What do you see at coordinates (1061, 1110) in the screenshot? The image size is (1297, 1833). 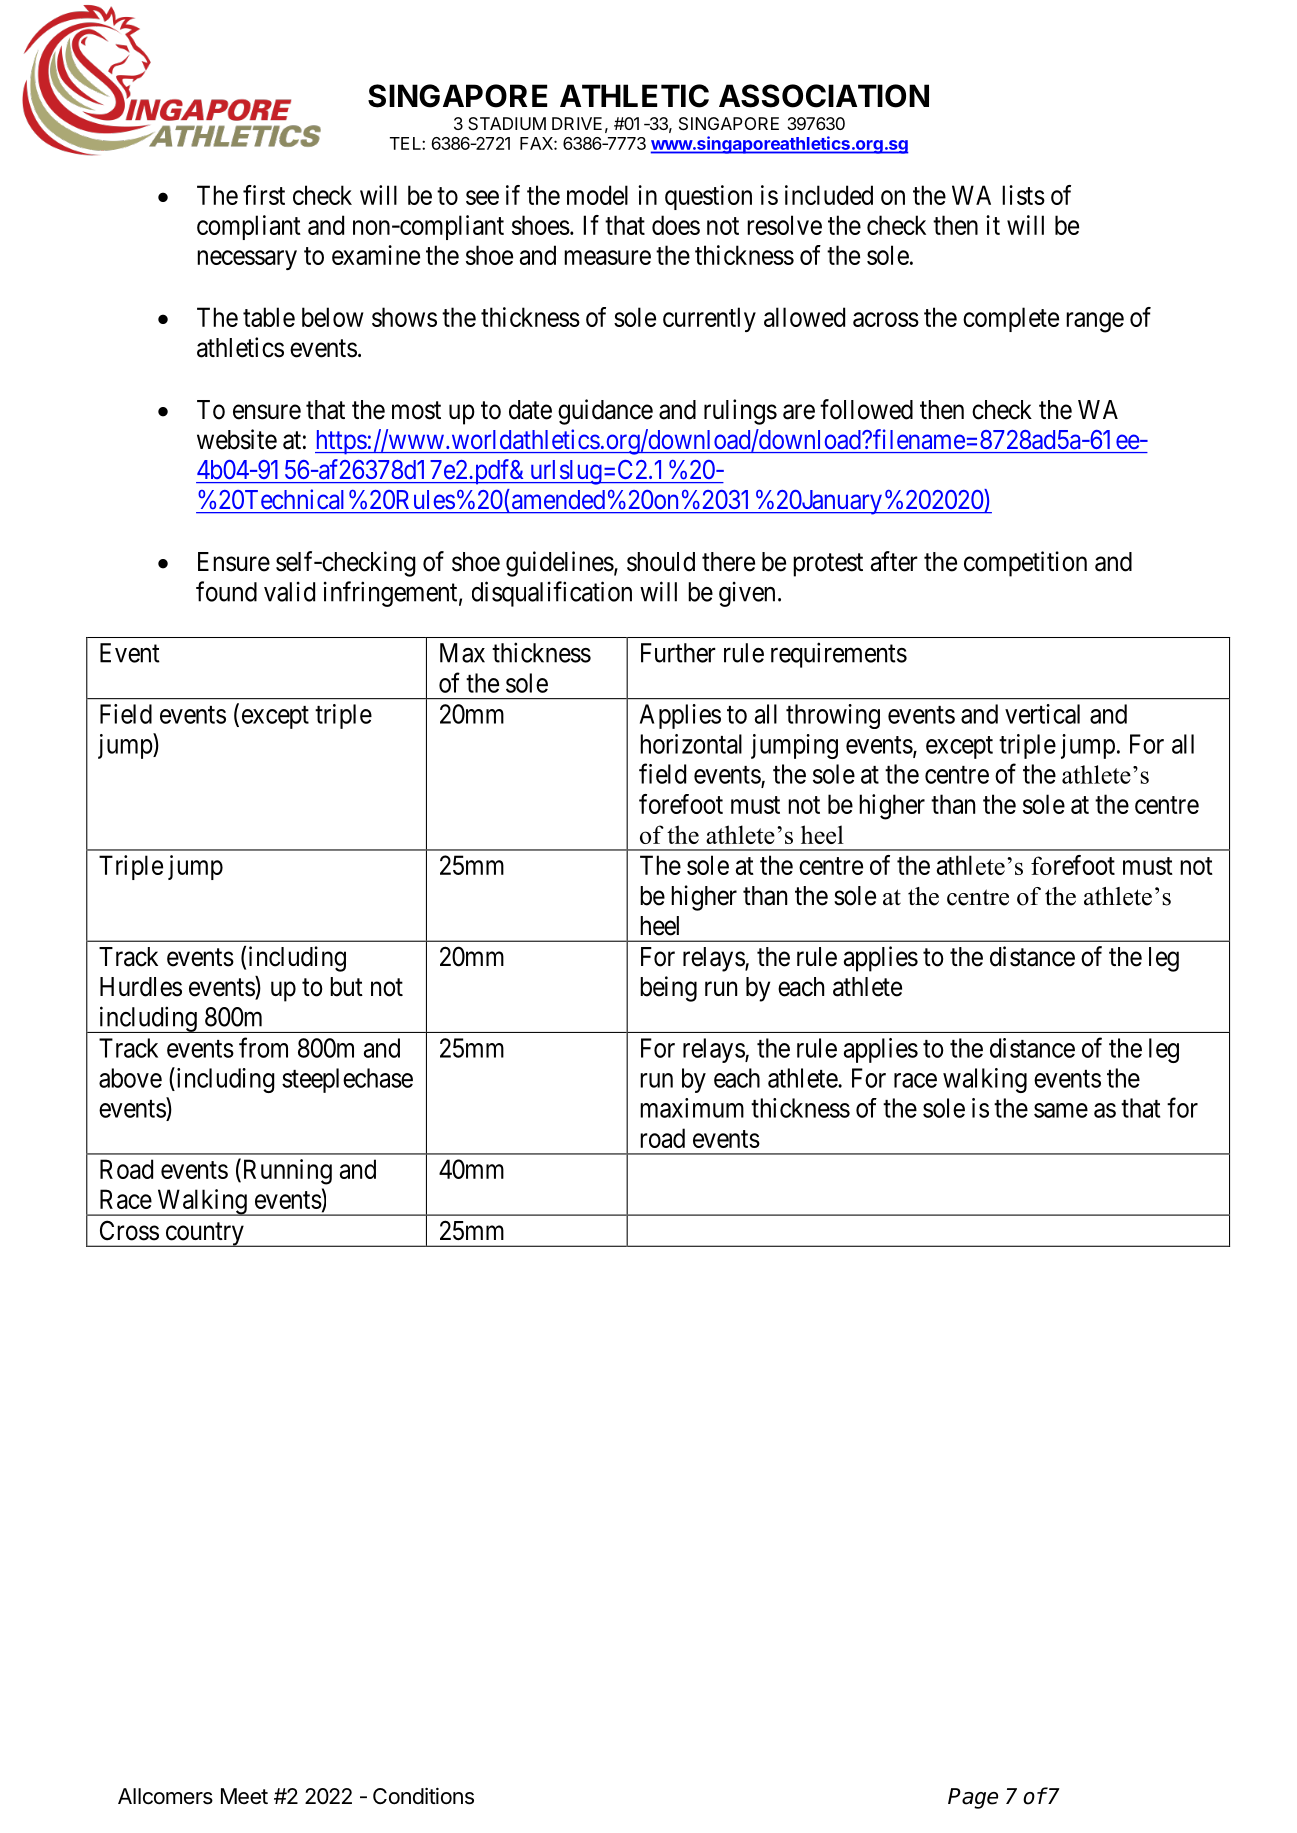 I see `same` at bounding box center [1061, 1110].
